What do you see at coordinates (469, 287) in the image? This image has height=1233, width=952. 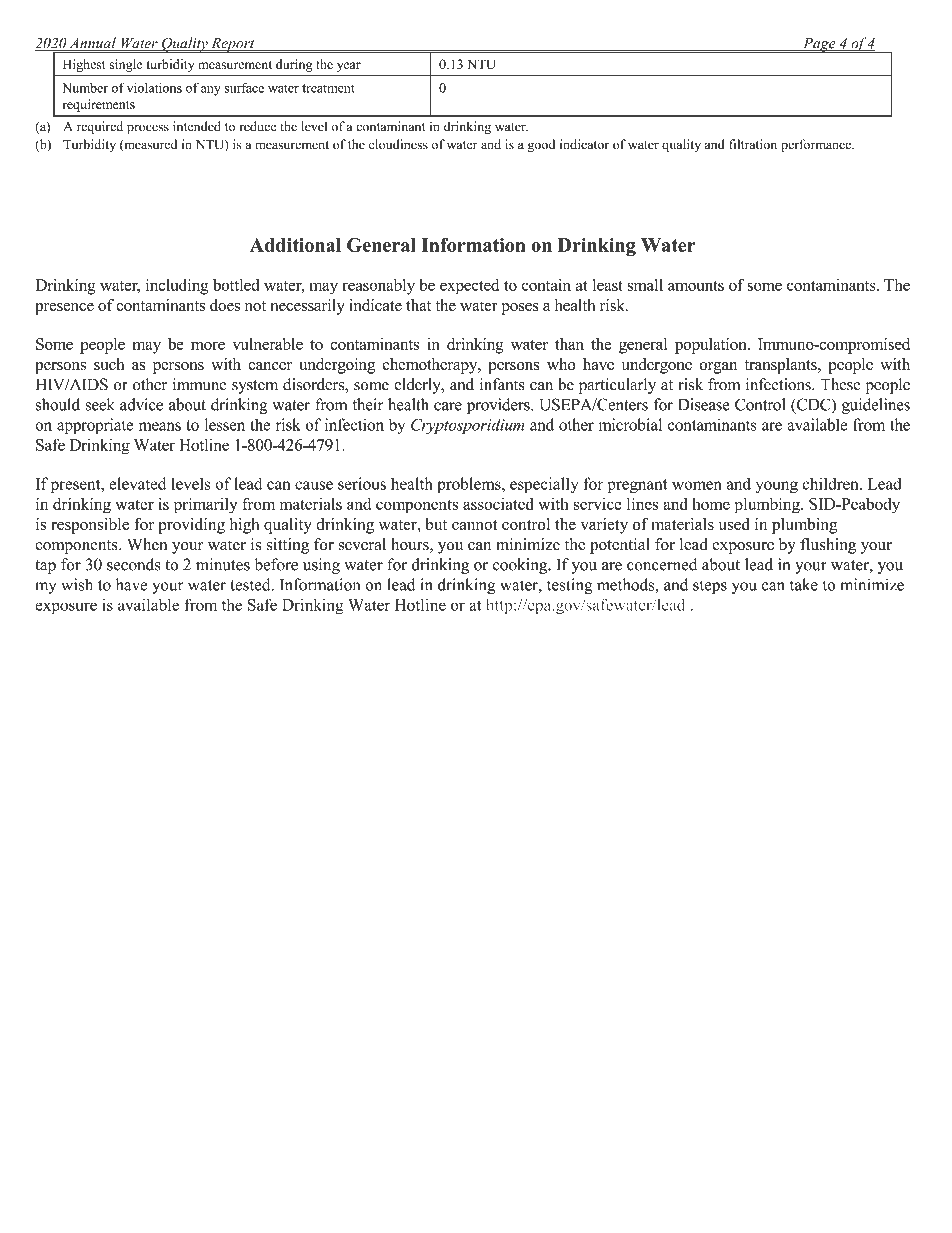 I see `expected` at bounding box center [469, 287].
